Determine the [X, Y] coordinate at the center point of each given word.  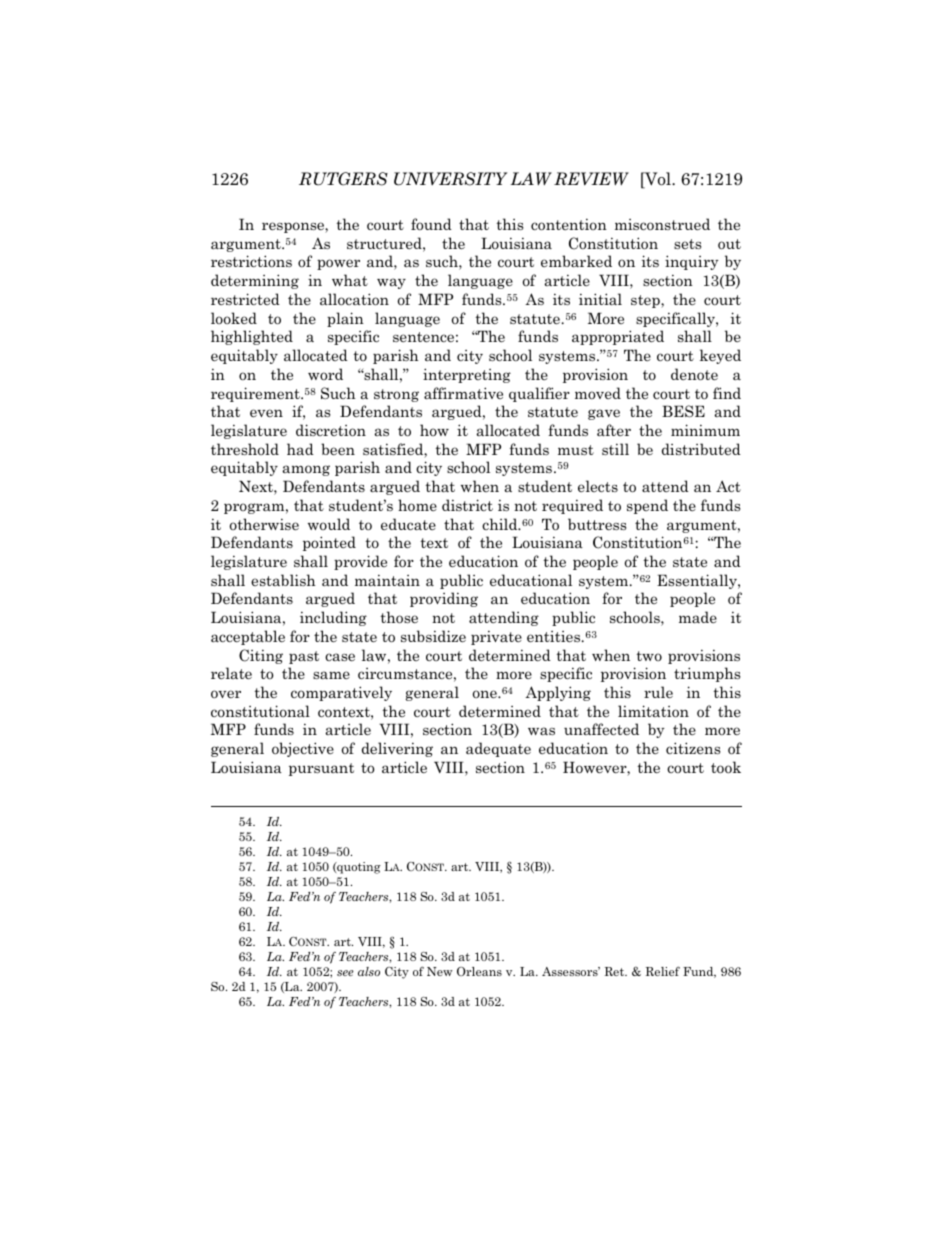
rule [658, 692]
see [345, 973]
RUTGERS [343, 179]
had [300, 449]
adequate [498, 749]
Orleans [479, 971]
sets [687, 244]
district [467, 505]
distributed [701, 449]
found [431, 224]
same [331, 675]
